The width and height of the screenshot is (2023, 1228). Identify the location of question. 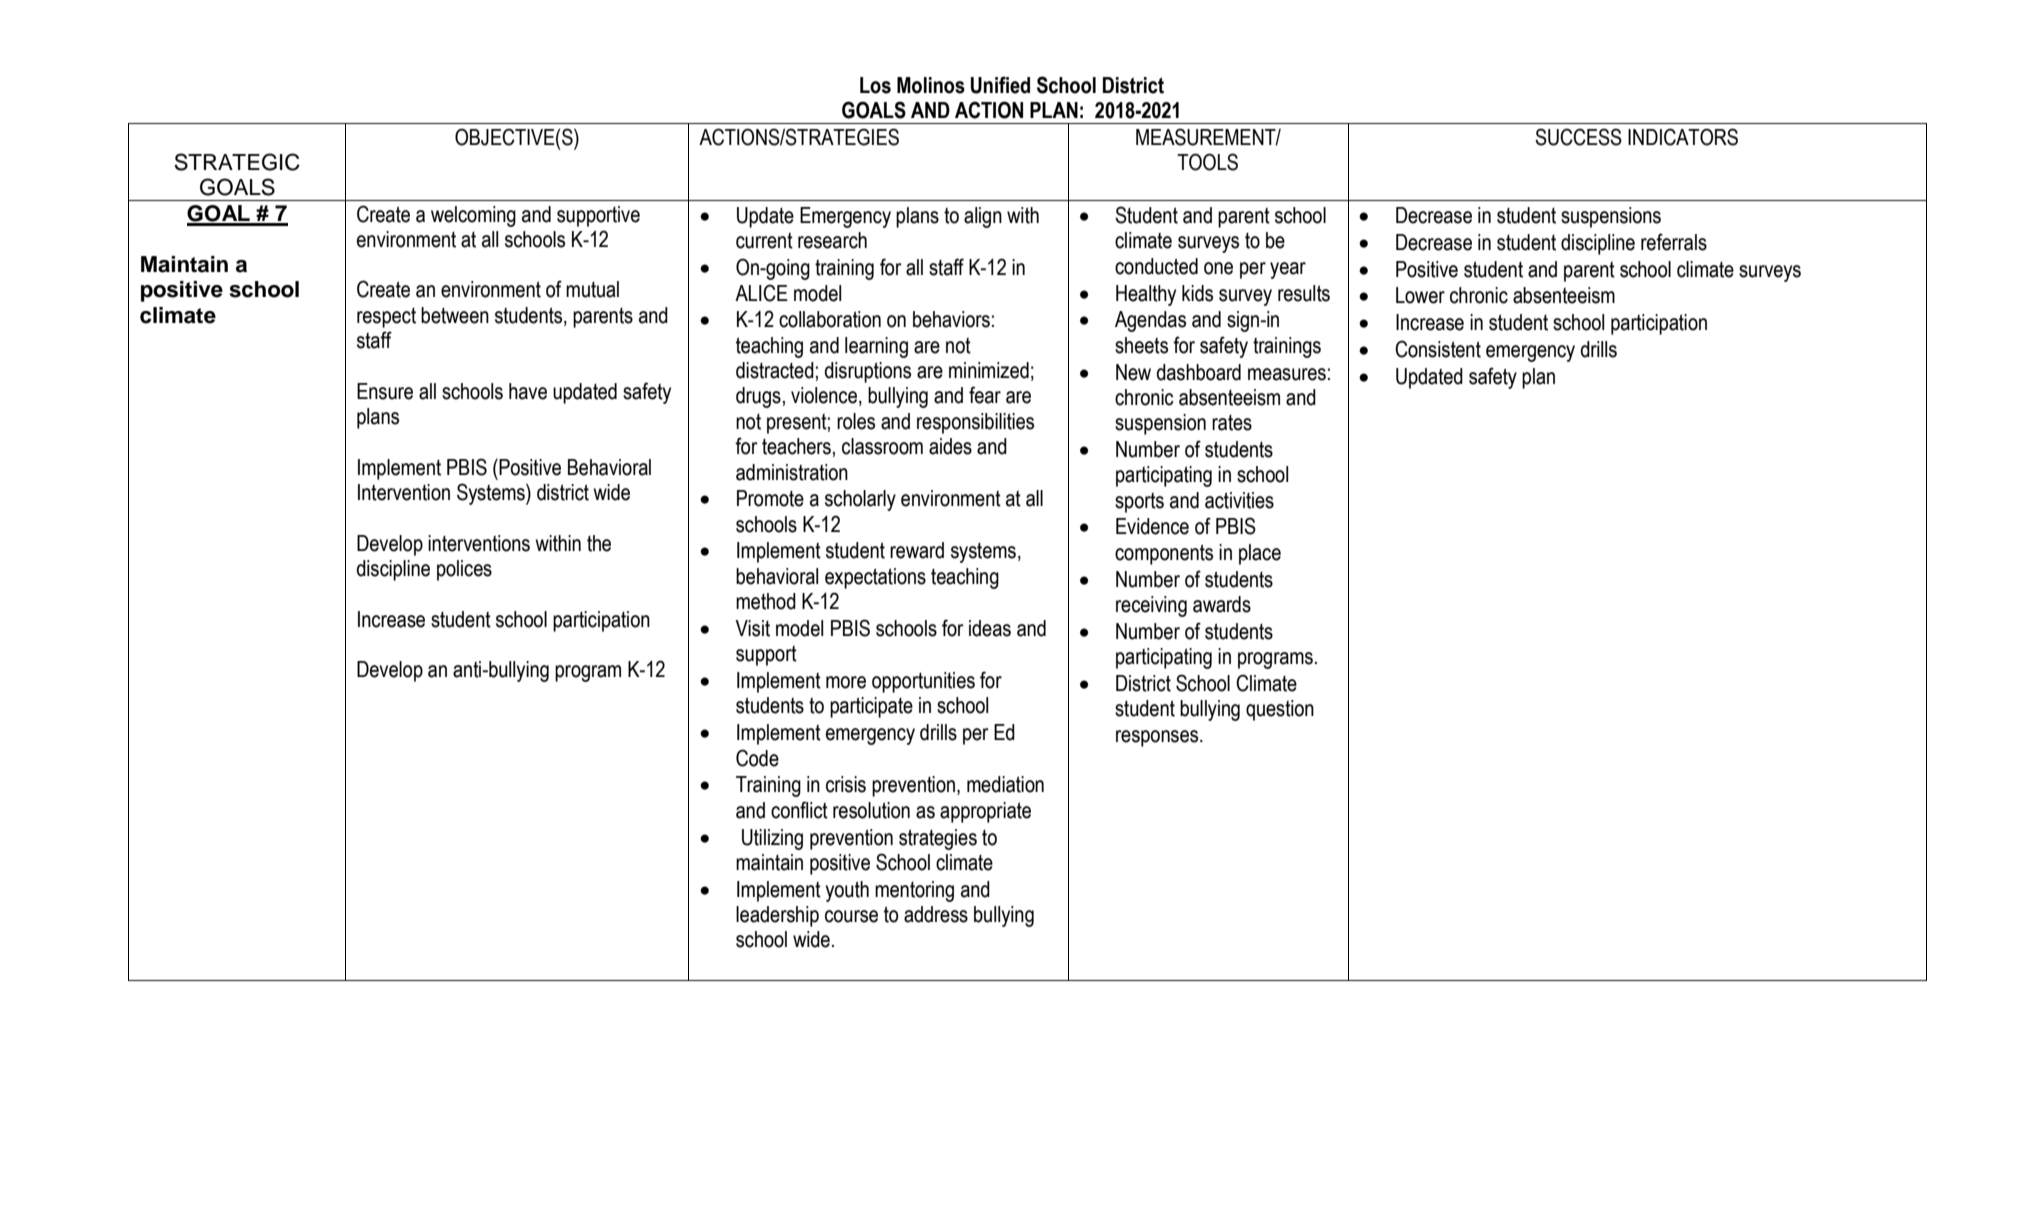
(1280, 710).
